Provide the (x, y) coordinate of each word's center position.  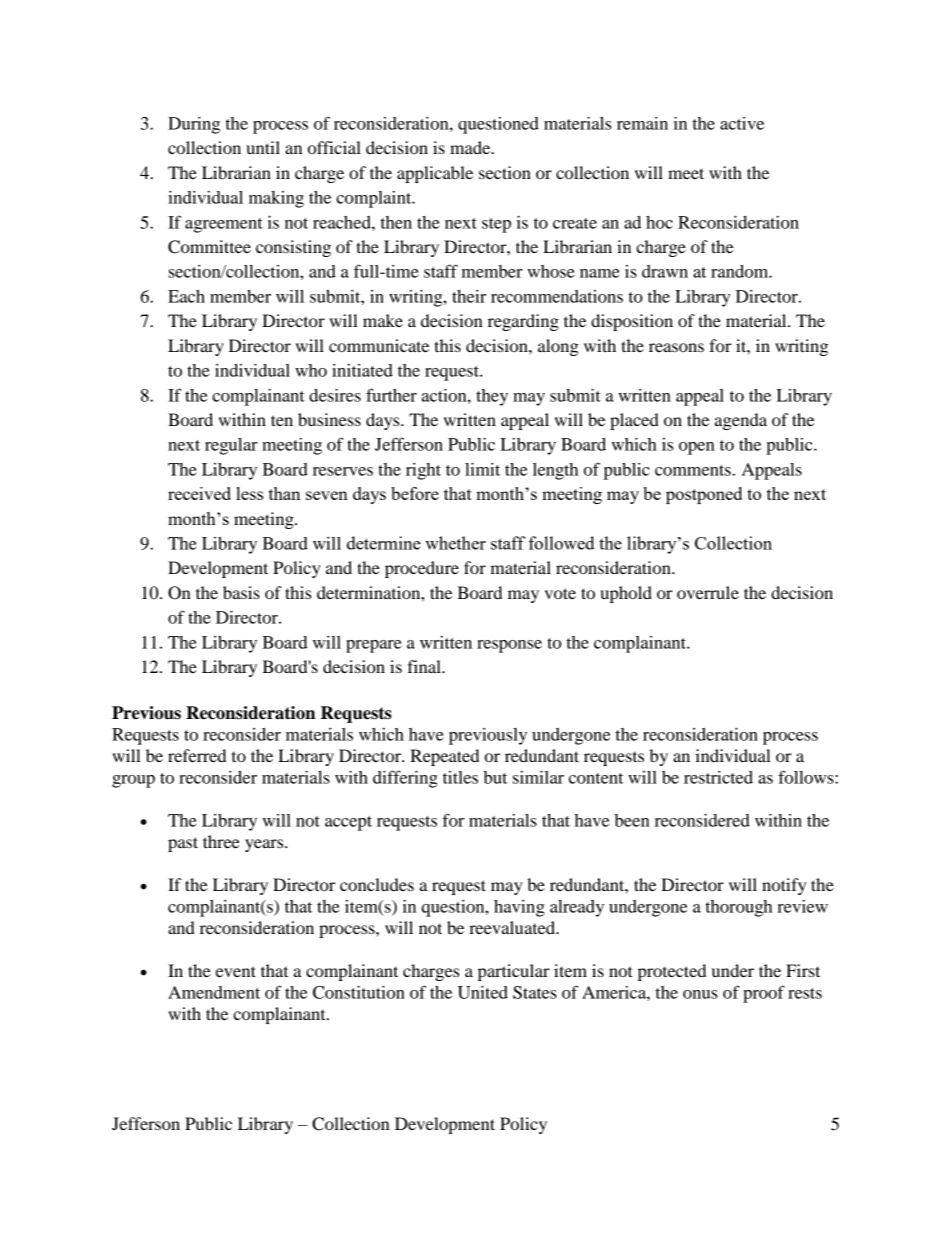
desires (335, 395)
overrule (708, 592)
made (471, 147)
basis (241, 592)
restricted (718, 777)
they (492, 397)
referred (197, 755)
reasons (676, 347)
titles (460, 777)
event (236, 971)
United (483, 992)
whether (455, 543)
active (742, 123)
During (194, 125)
